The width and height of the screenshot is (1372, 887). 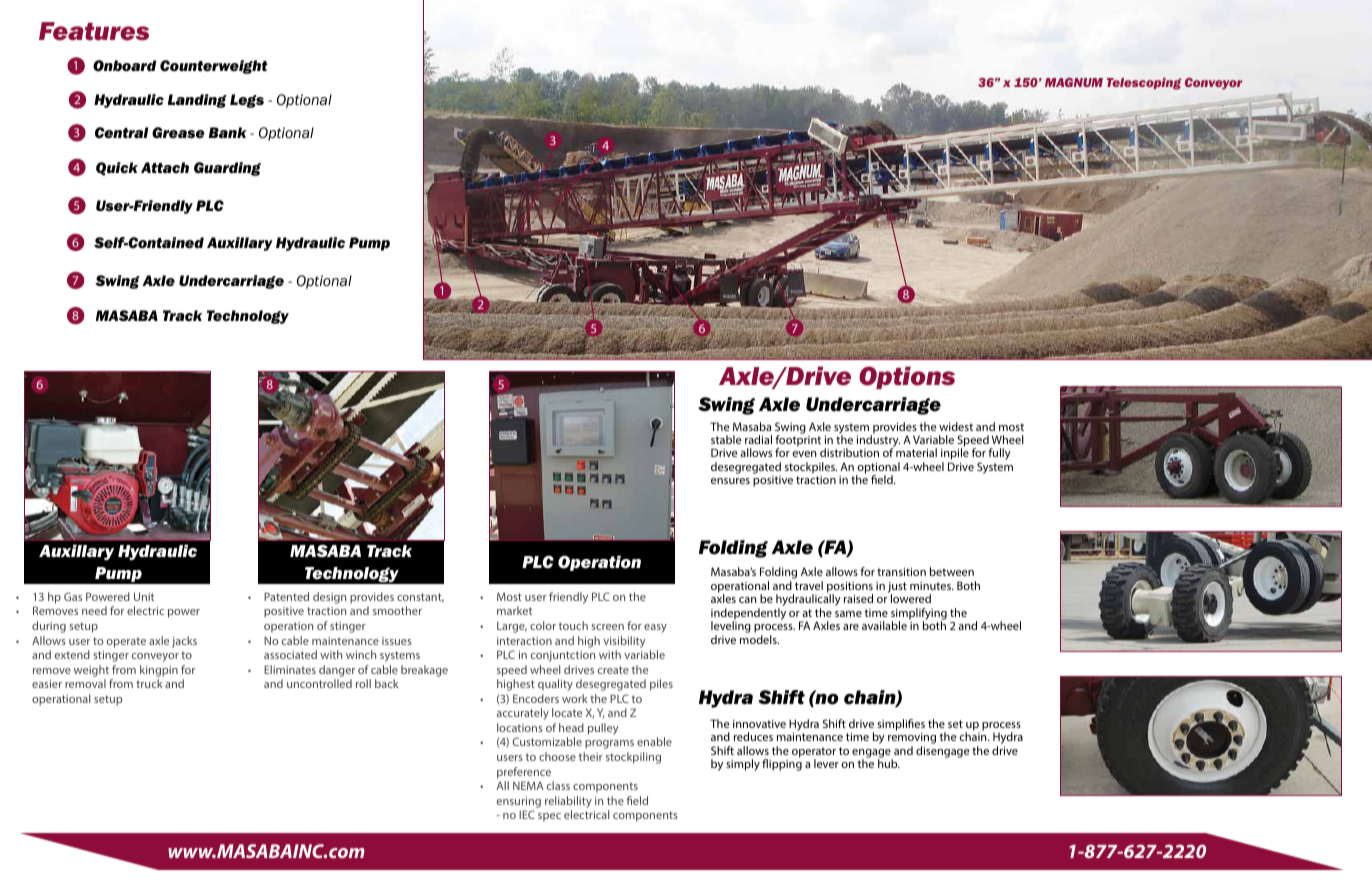 I want to click on truck, so click(x=149, y=683).
